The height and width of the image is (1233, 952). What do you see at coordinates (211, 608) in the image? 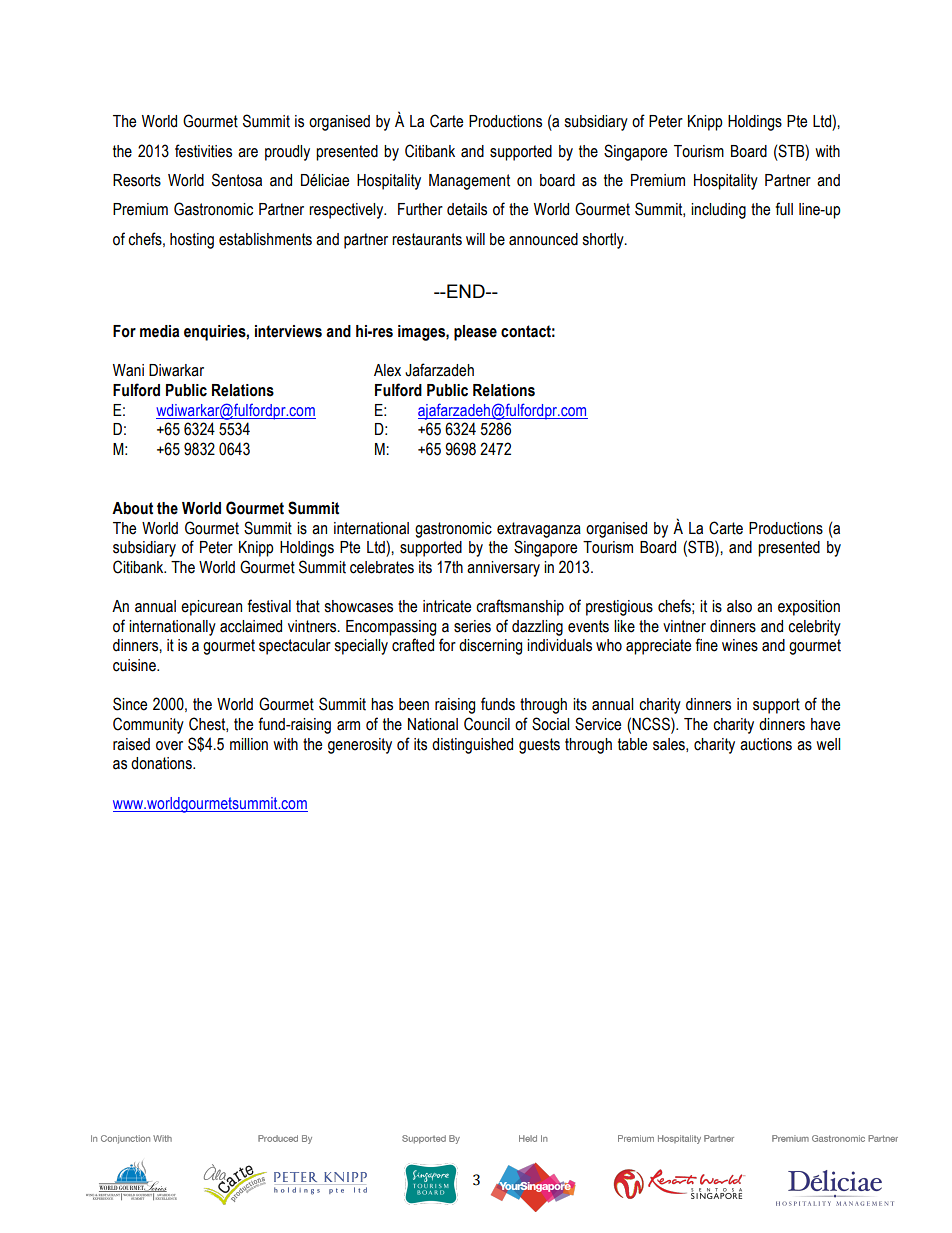
I see `epicurean` at bounding box center [211, 608].
